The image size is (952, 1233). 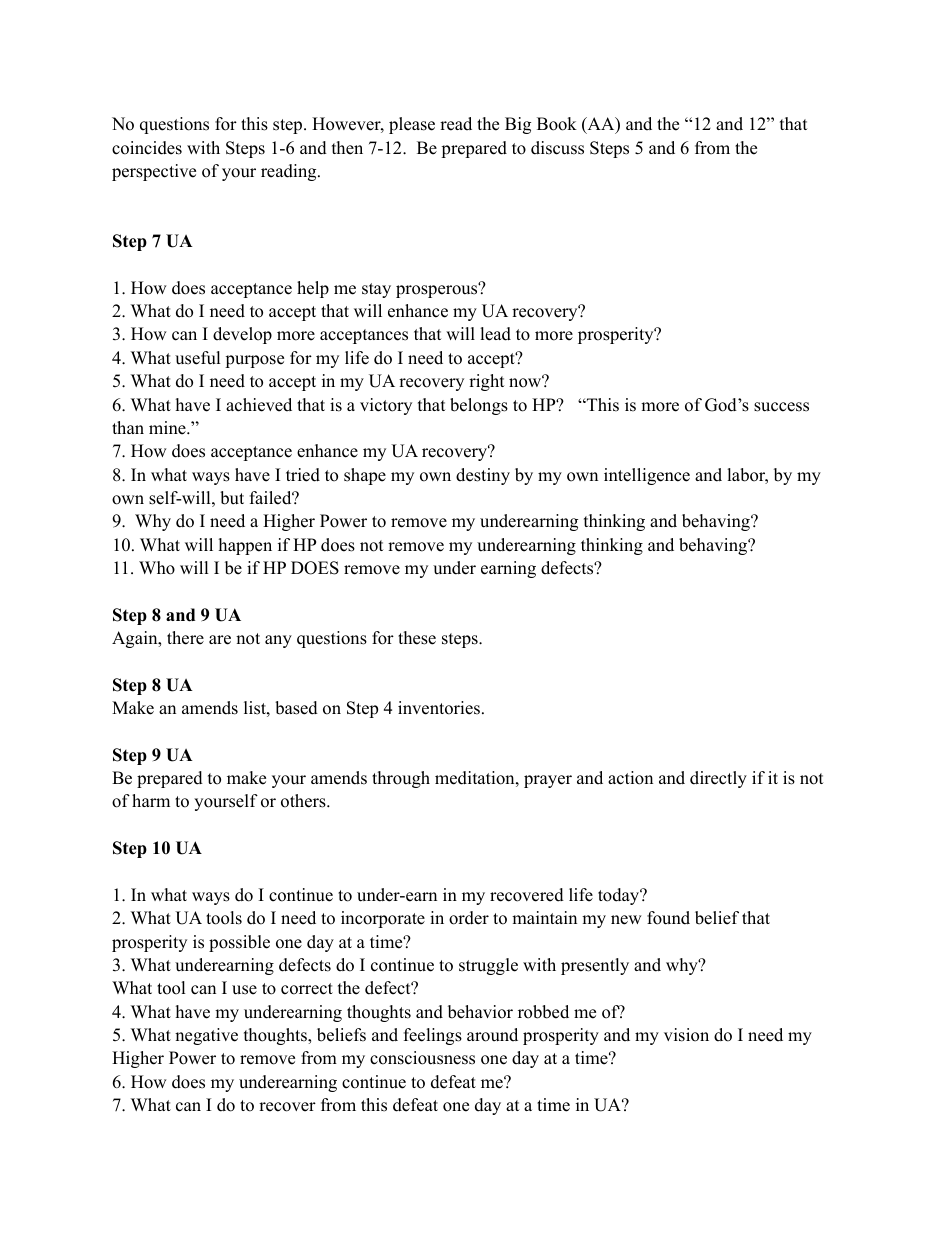 What do you see at coordinates (206, 1036) in the screenshot?
I see `negative` at bounding box center [206, 1036].
